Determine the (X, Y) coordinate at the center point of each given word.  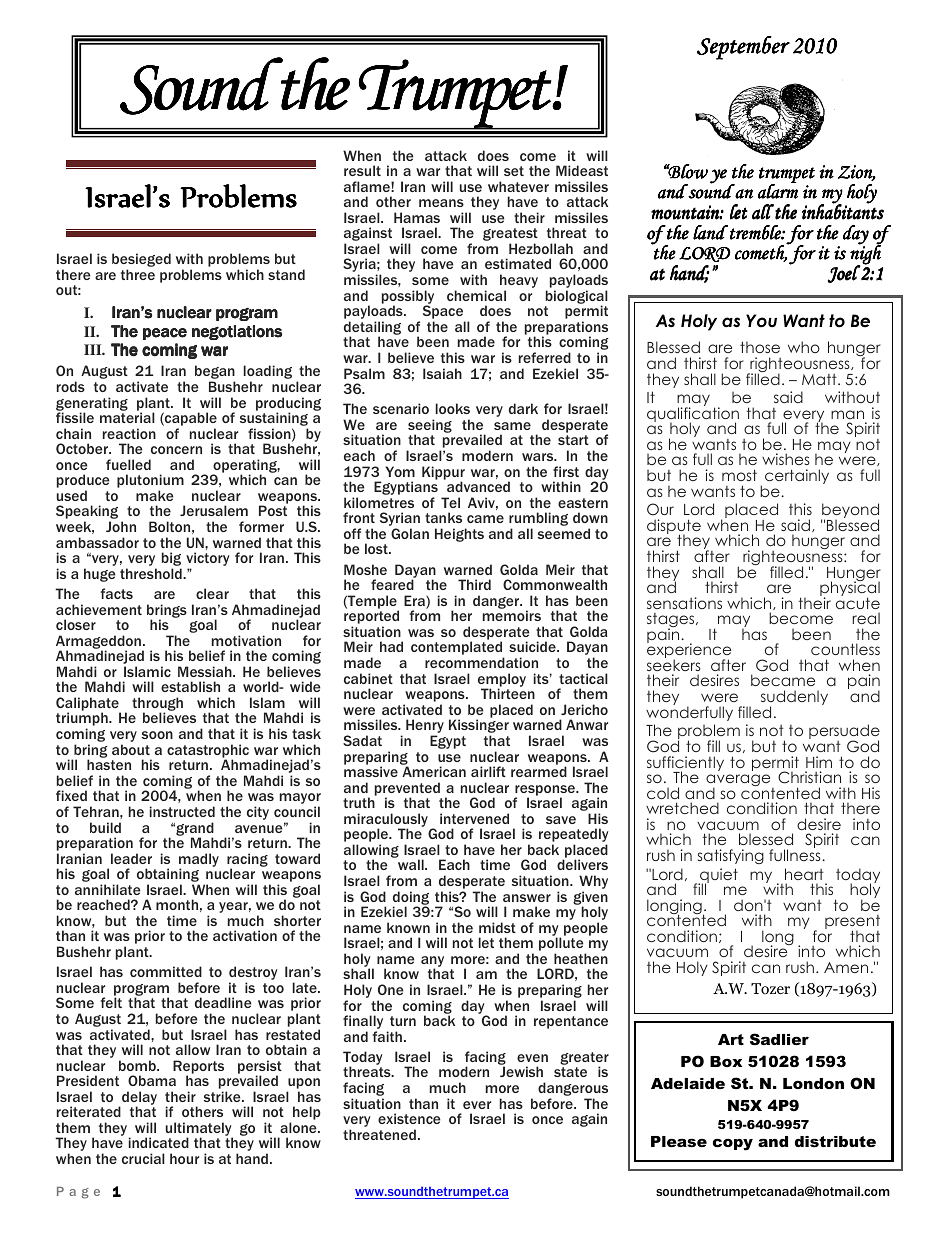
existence (409, 1118)
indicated (159, 1142)
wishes (786, 459)
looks (453, 408)
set (514, 171)
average (739, 781)
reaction (129, 433)
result (362, 170)
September (743, 48)
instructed (182, 811)
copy (733, 1144)
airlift (488, 771)
